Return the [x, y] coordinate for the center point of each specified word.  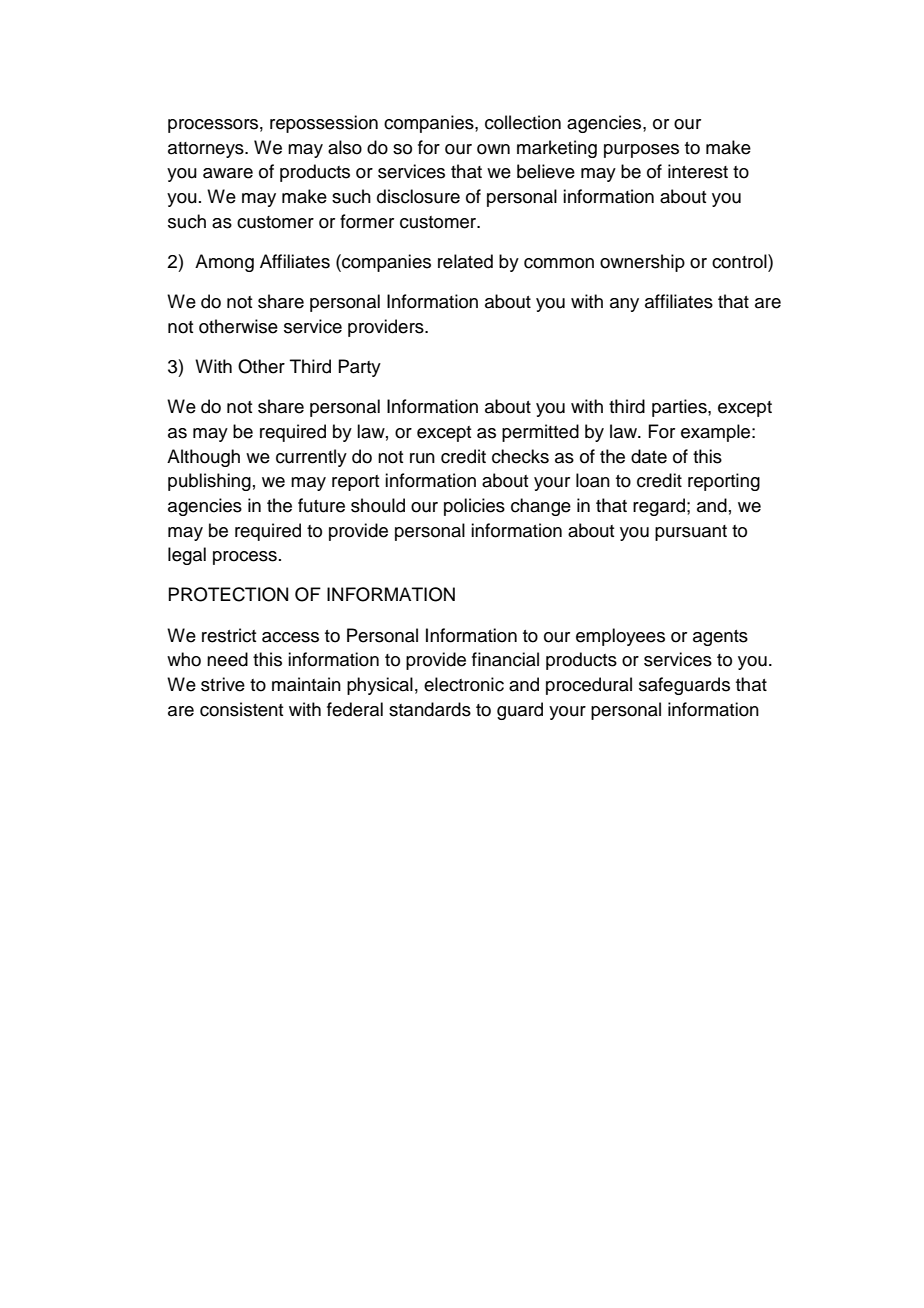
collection [523, 122]
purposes [641, 151]
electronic [464, 684]
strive [223, 684]
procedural [589, 686]
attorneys [207, 150]
